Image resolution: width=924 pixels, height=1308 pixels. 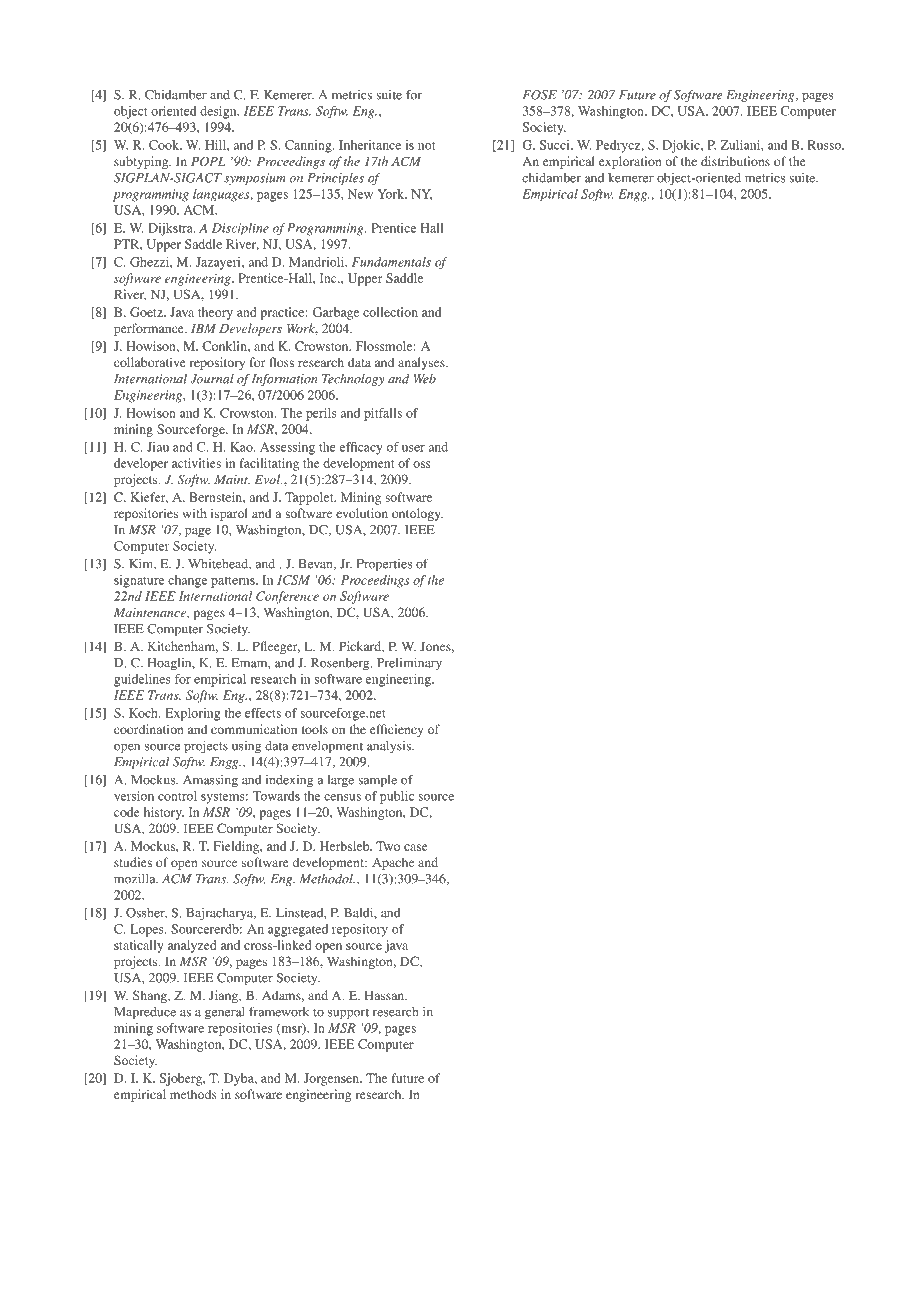 I want to click on public, so click(x=397, y=797).
